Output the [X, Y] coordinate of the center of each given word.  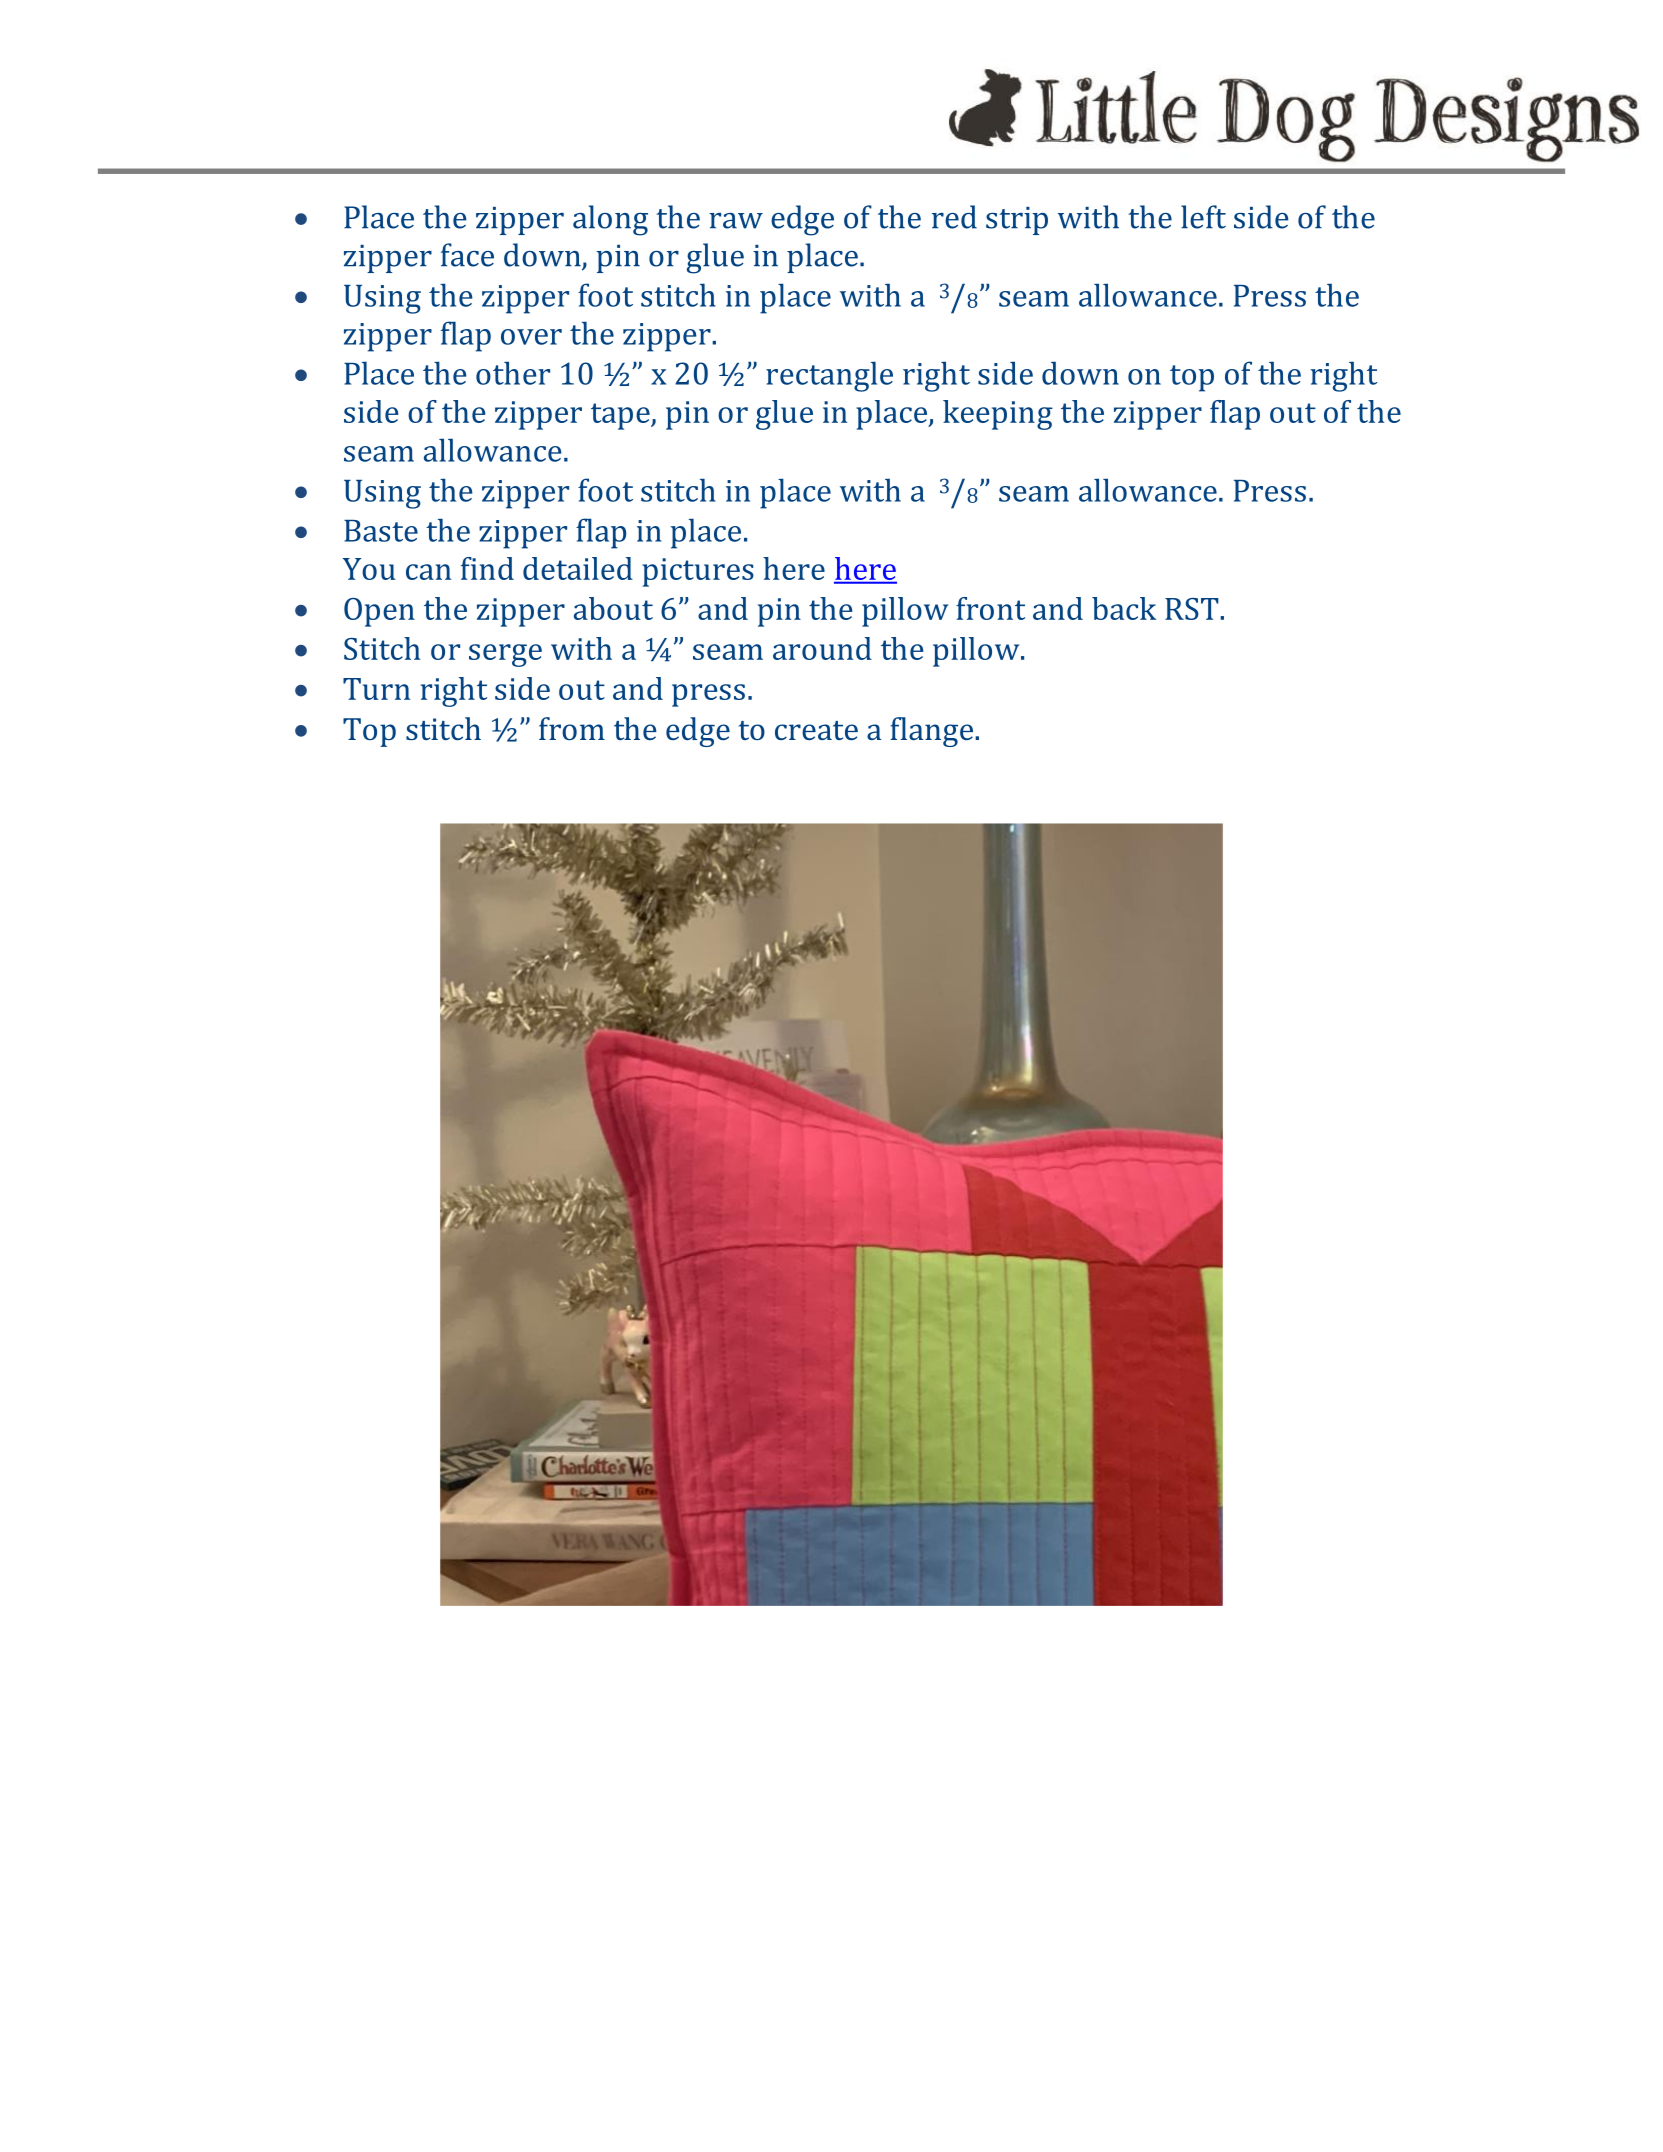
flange [931, 732]
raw [736, 221]
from [572, 728]
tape [621, 416]
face [467, 255]
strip [1017, 221]
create [816, 730]
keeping [998, 415]
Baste [381, 531]
